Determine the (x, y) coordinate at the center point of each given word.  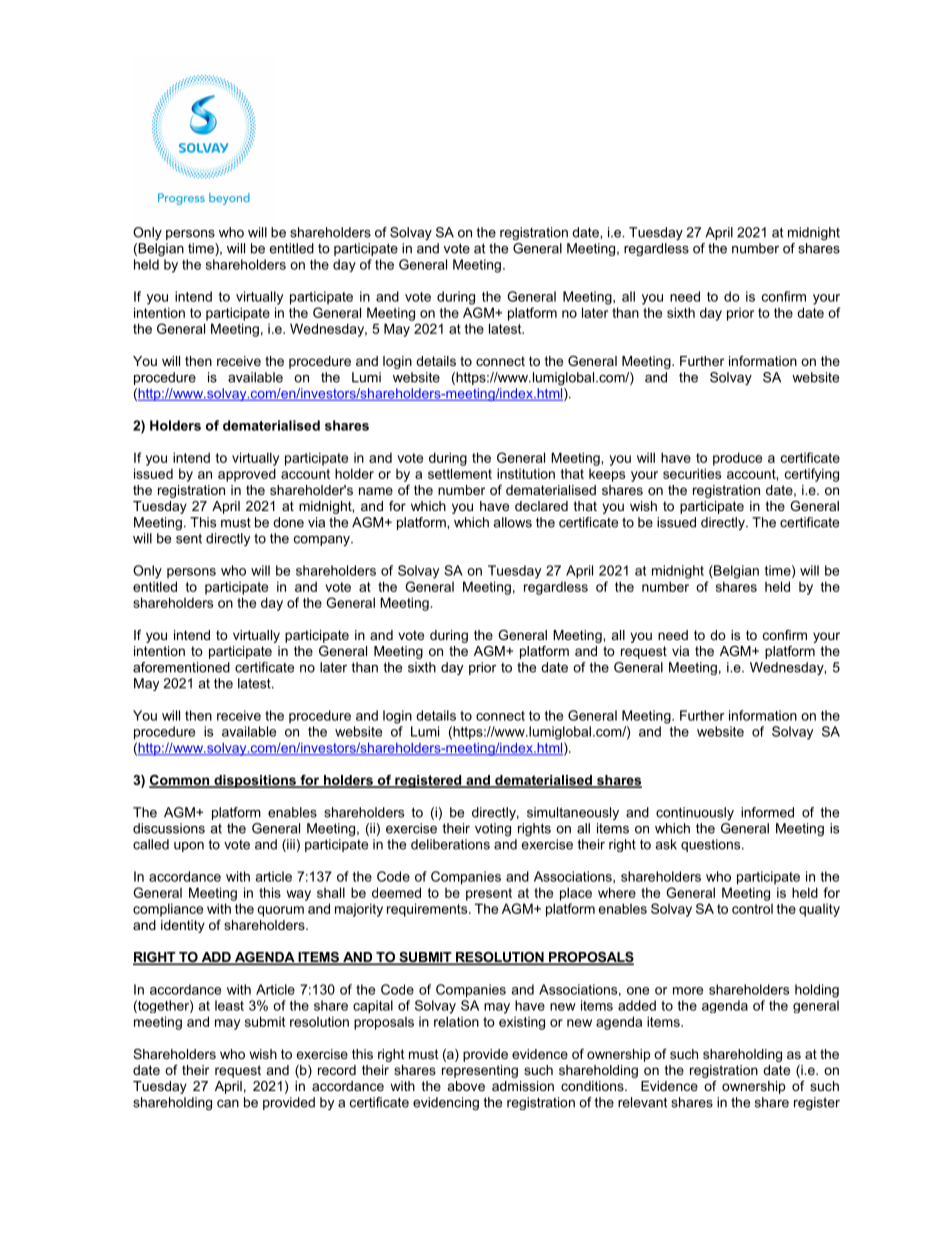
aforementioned (181, 667)
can (228, 1104)
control (752, 909)
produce (737, 459)
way (298, 895)
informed (767, 812)
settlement (460, 473)
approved (247, 475)
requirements (428, 910)
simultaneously (573, 813)
